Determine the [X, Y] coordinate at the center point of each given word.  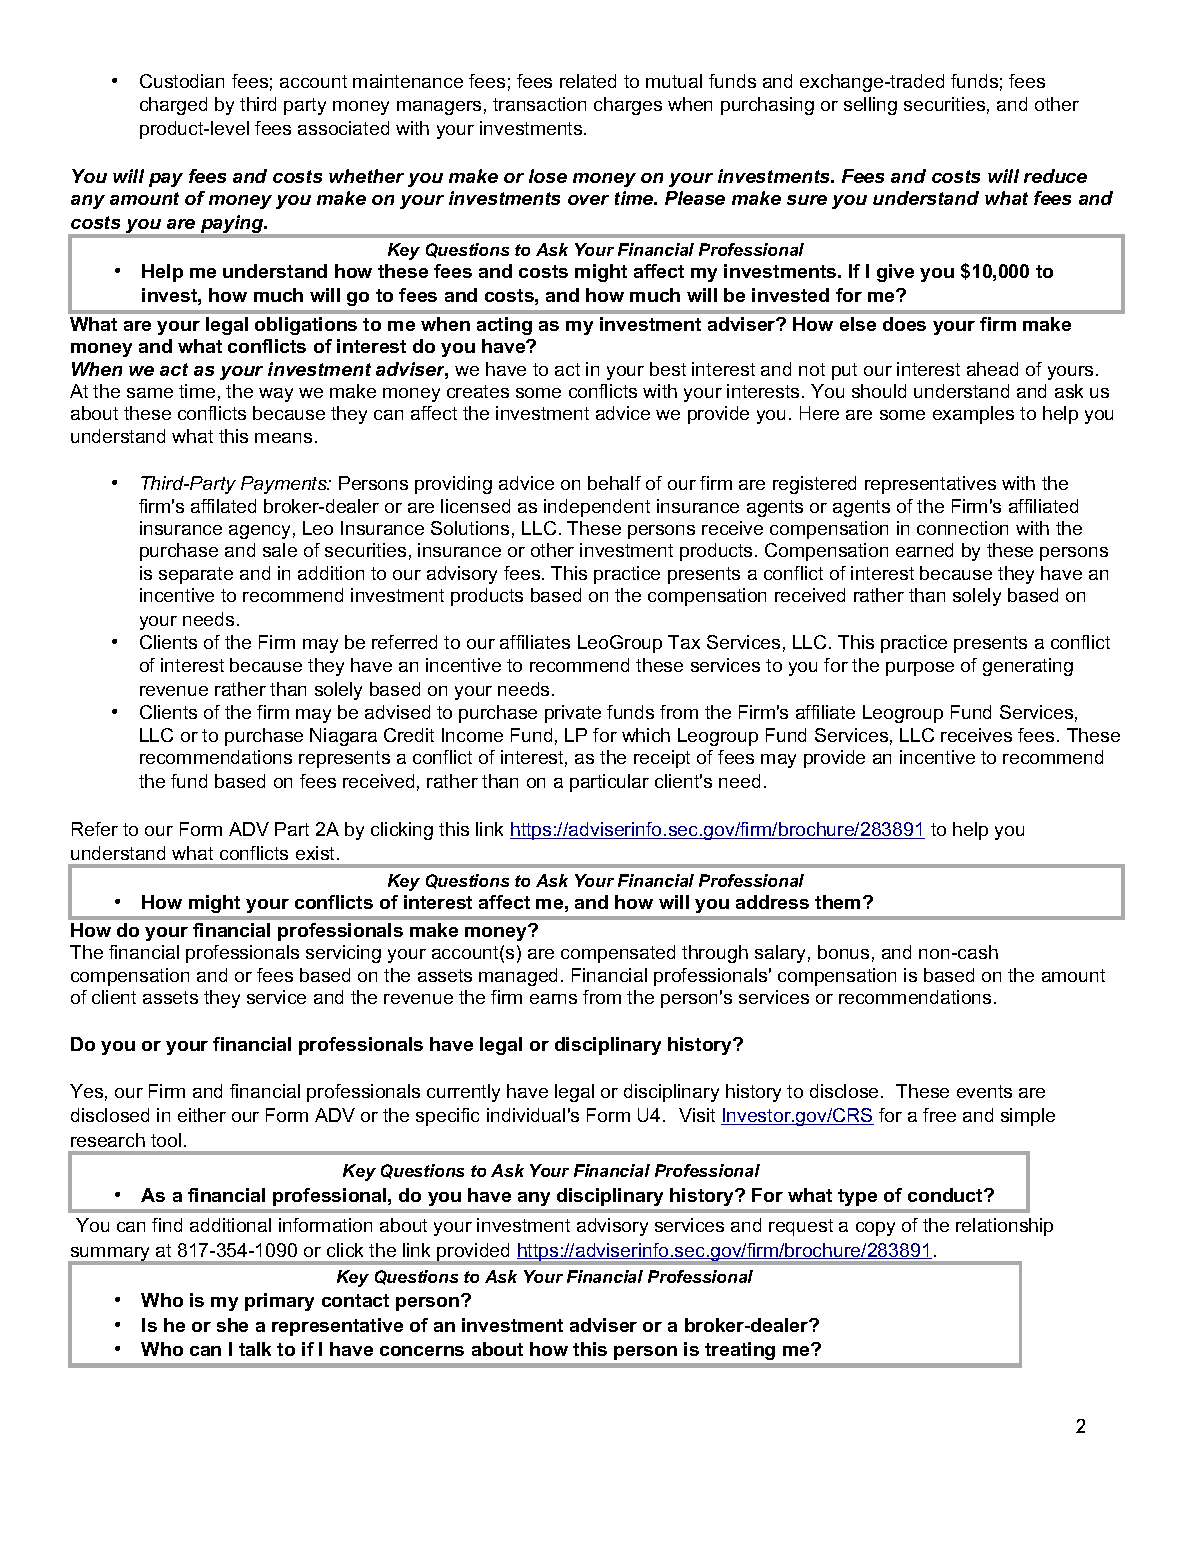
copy [875, 1229]
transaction [539, 104]
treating [740, 1351]
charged [173, 106]
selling [870, 106]
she [232, 1325]
